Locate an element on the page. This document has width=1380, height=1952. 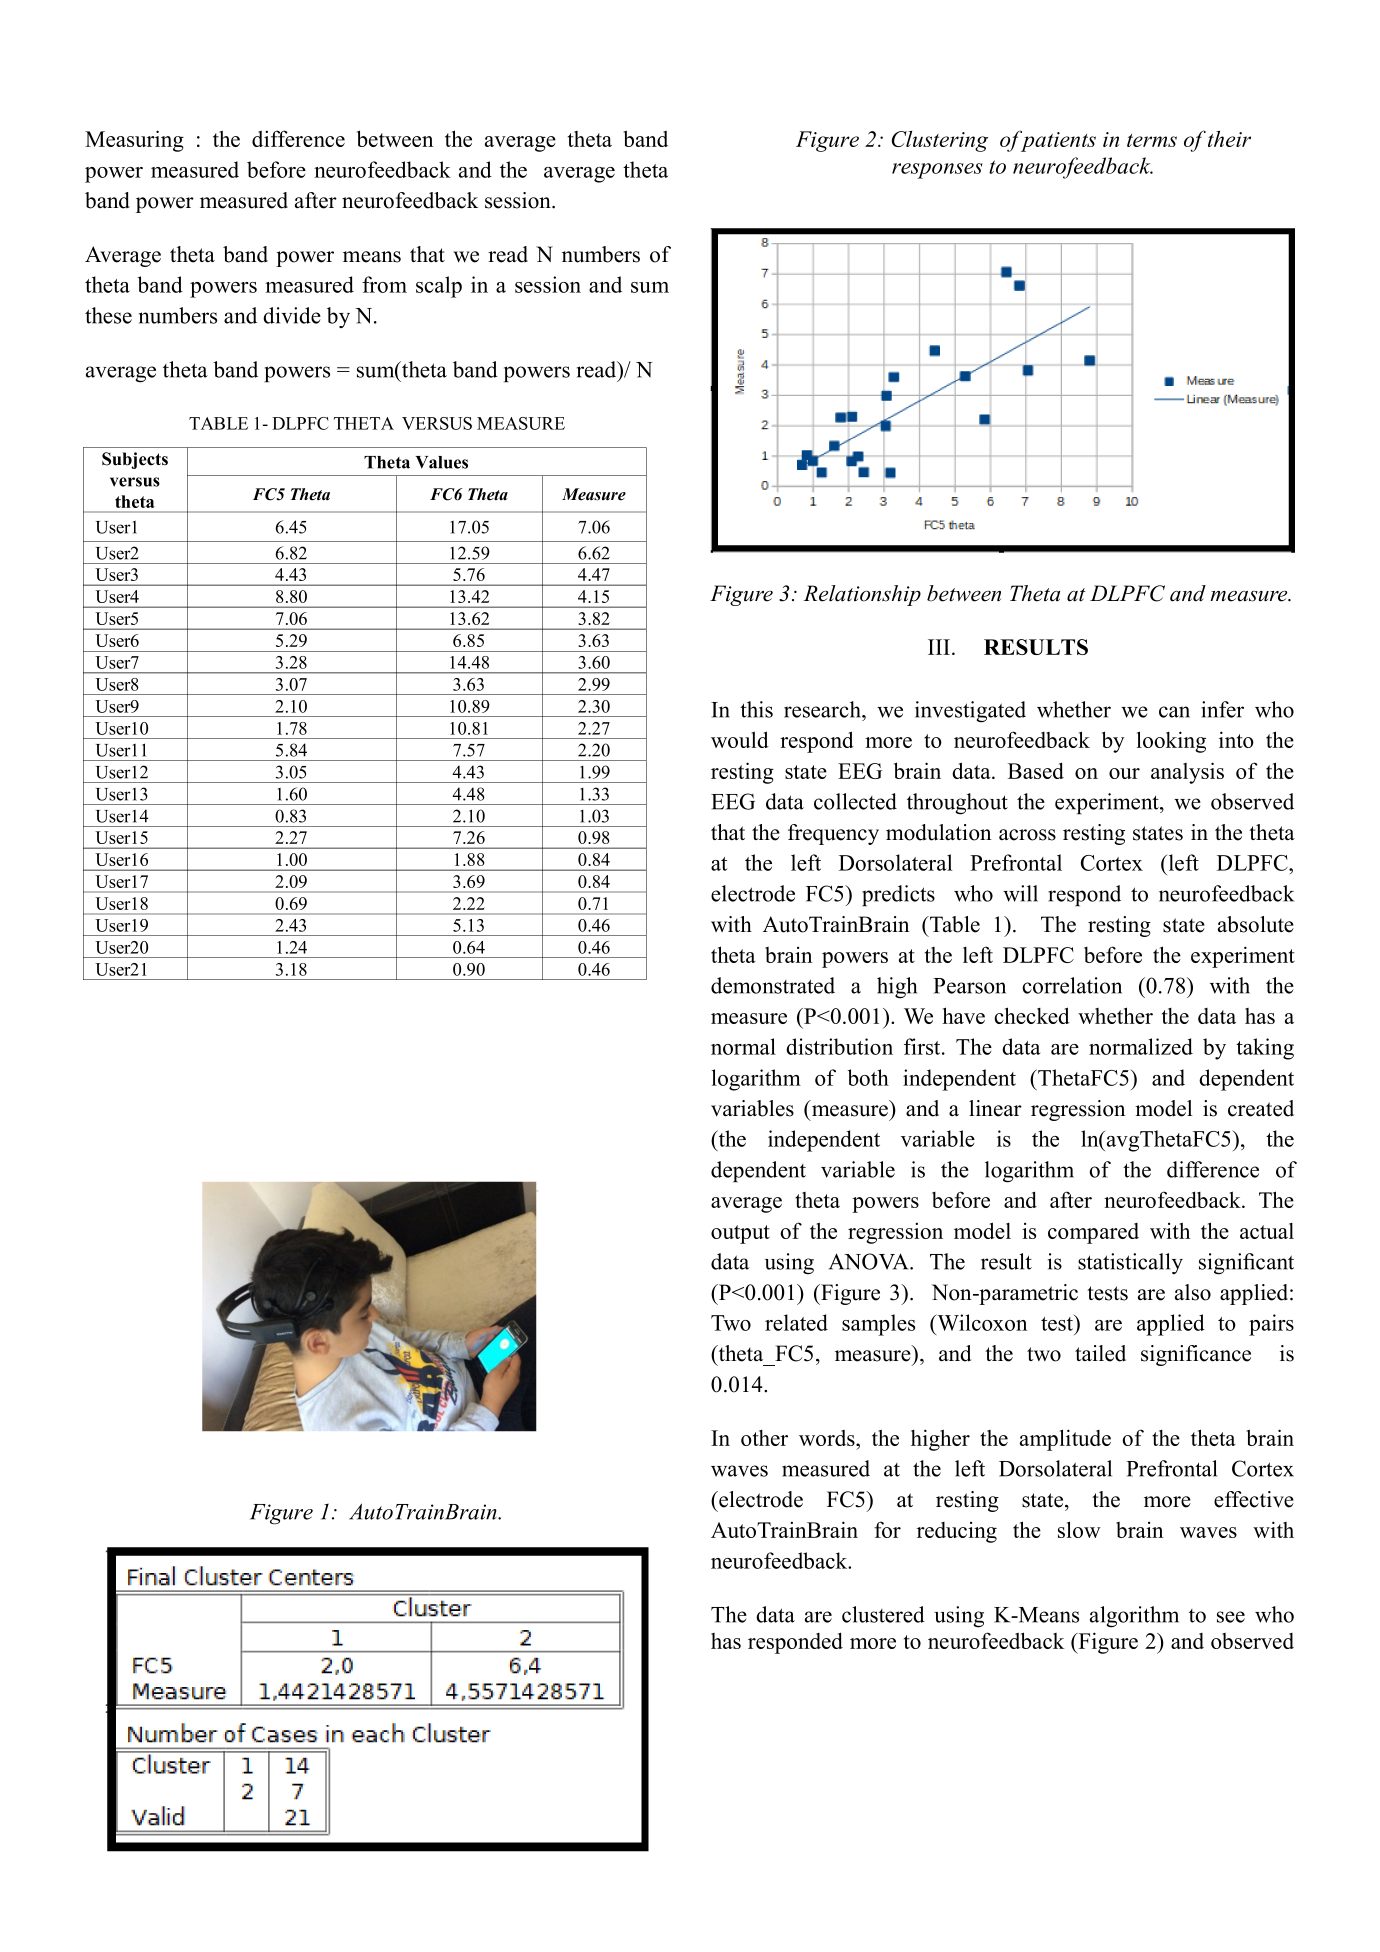
Measuring is located at coordinates (134, 141).
